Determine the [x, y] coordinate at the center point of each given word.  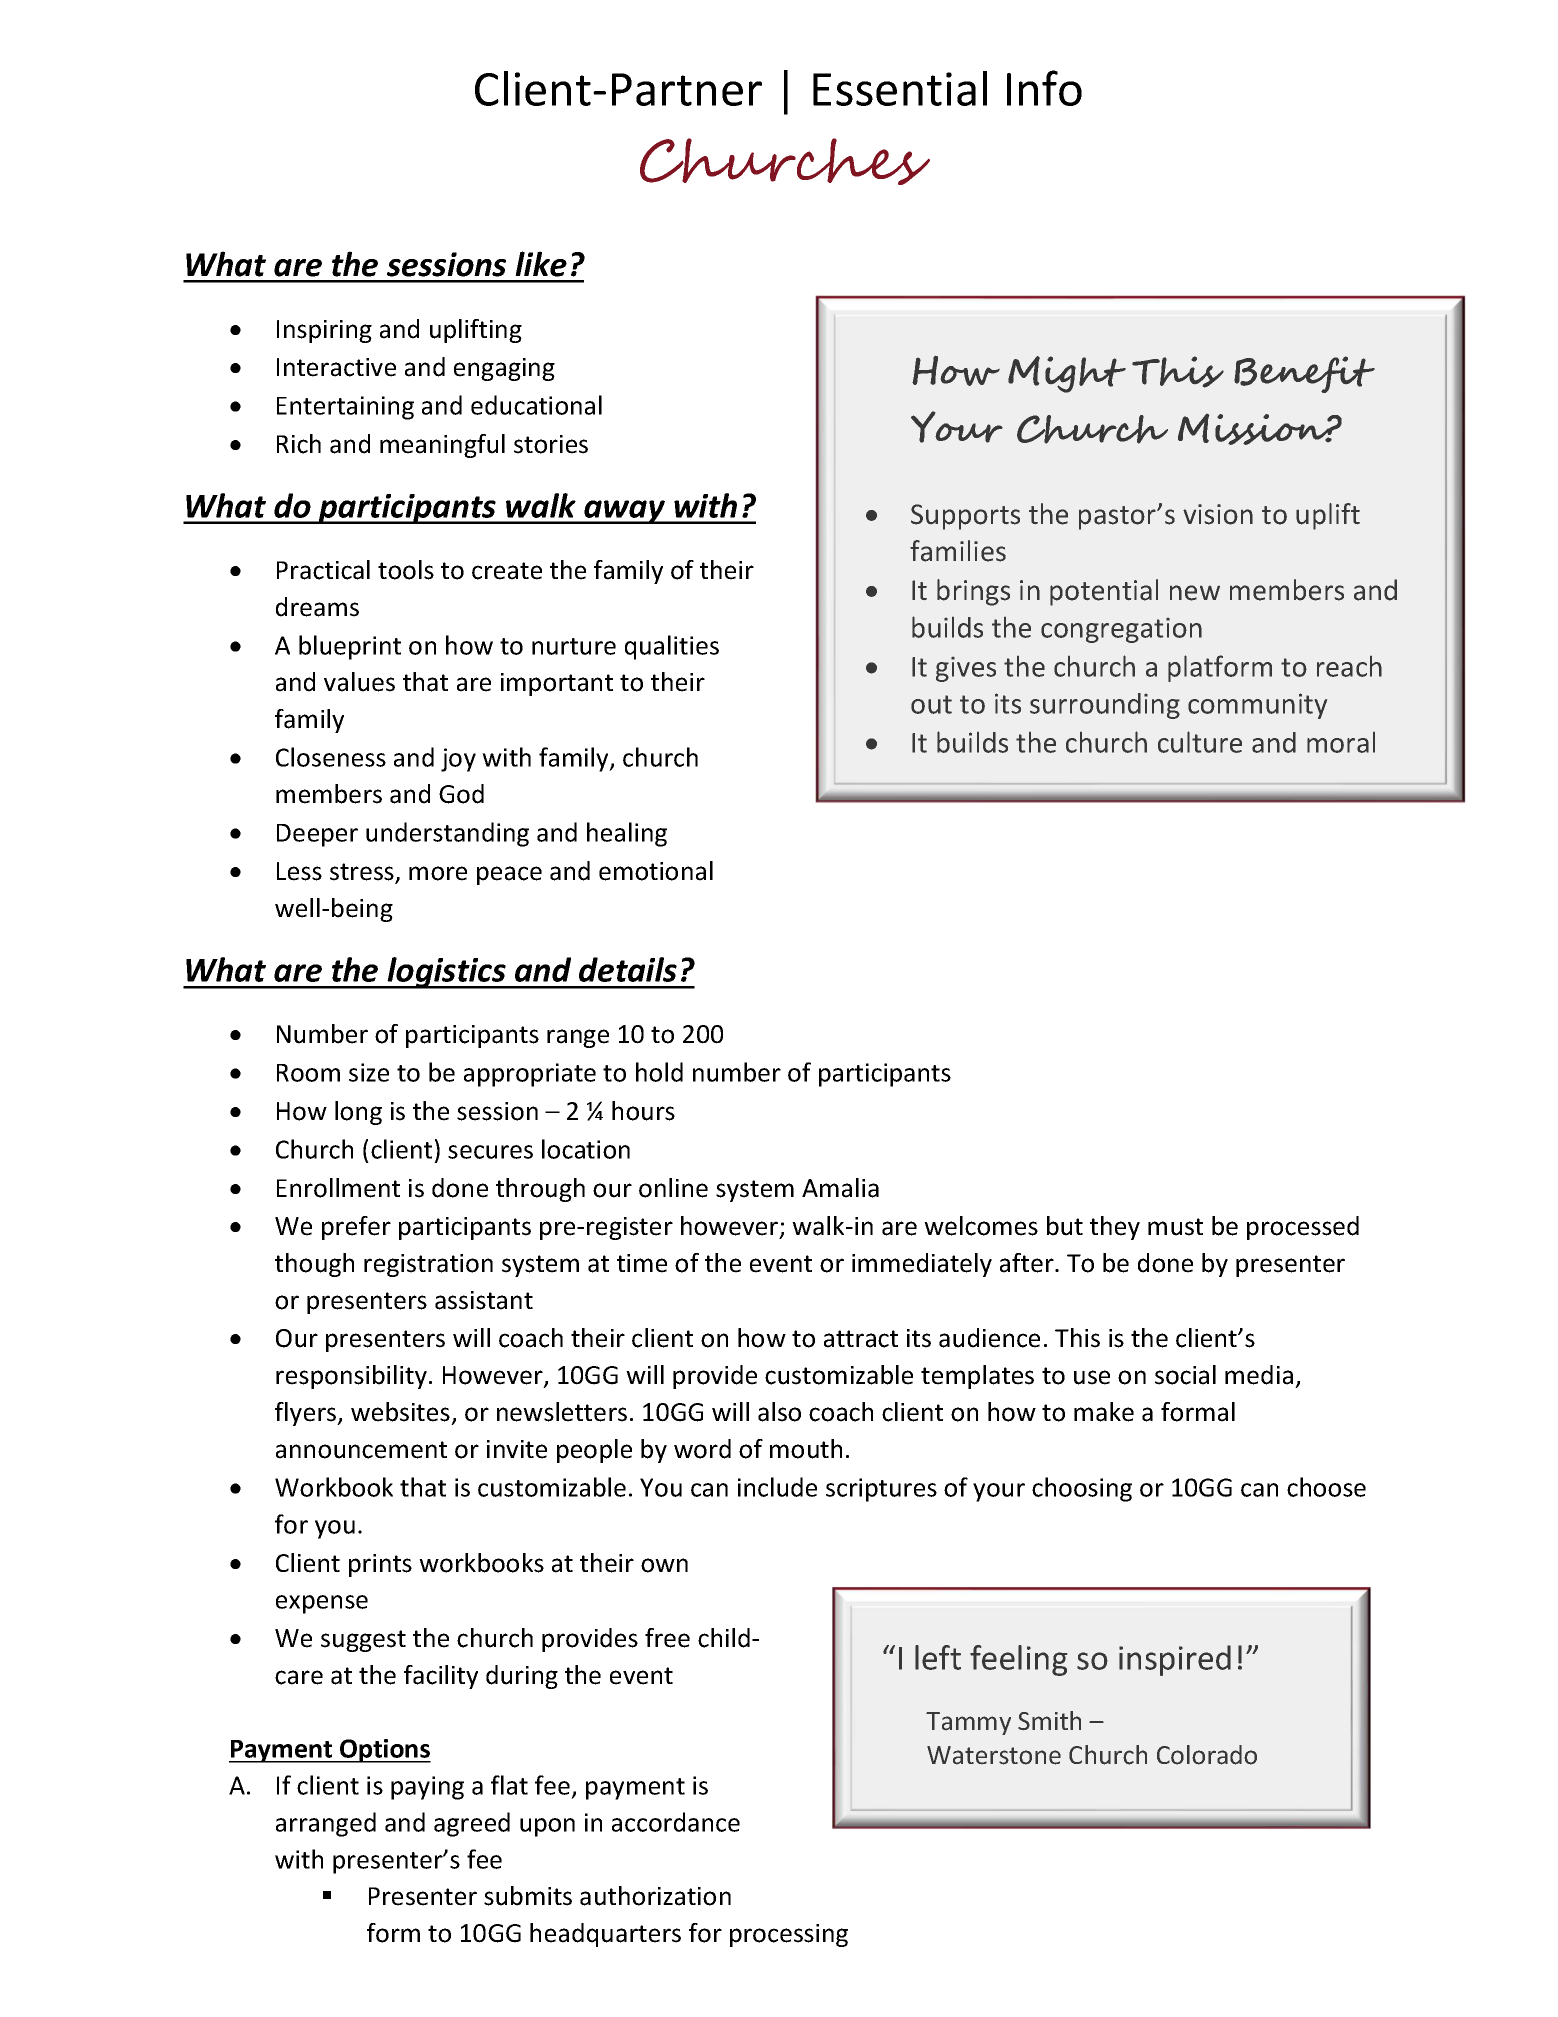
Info [1044, 88]
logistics [446, 973]
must [1175, 1227]
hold [659, 1072]
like [541, 264]
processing [789, 1935]
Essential [900, 88]
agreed [472, 1824]
